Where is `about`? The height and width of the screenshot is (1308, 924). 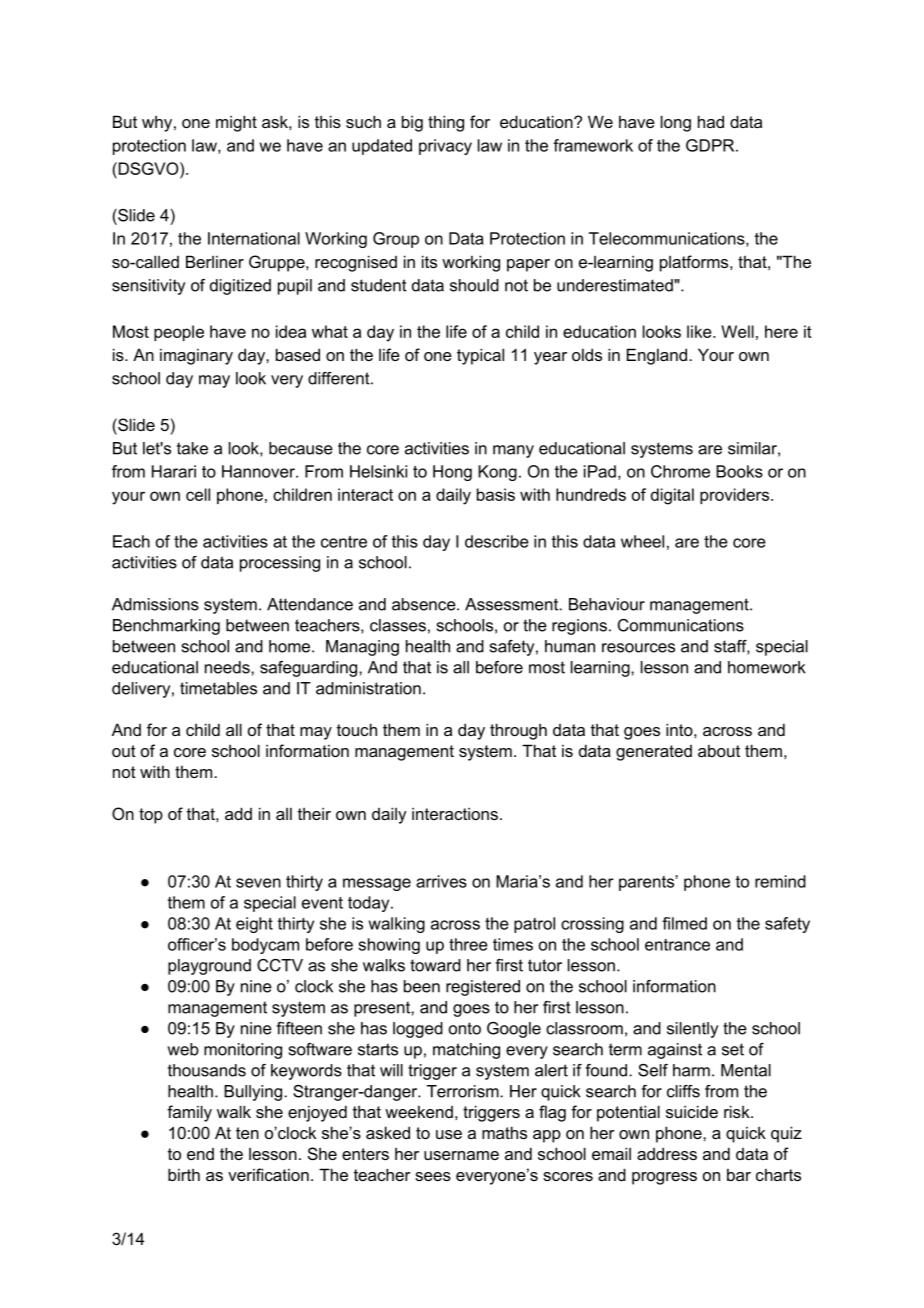
about is located at coordinates (719, 750).
